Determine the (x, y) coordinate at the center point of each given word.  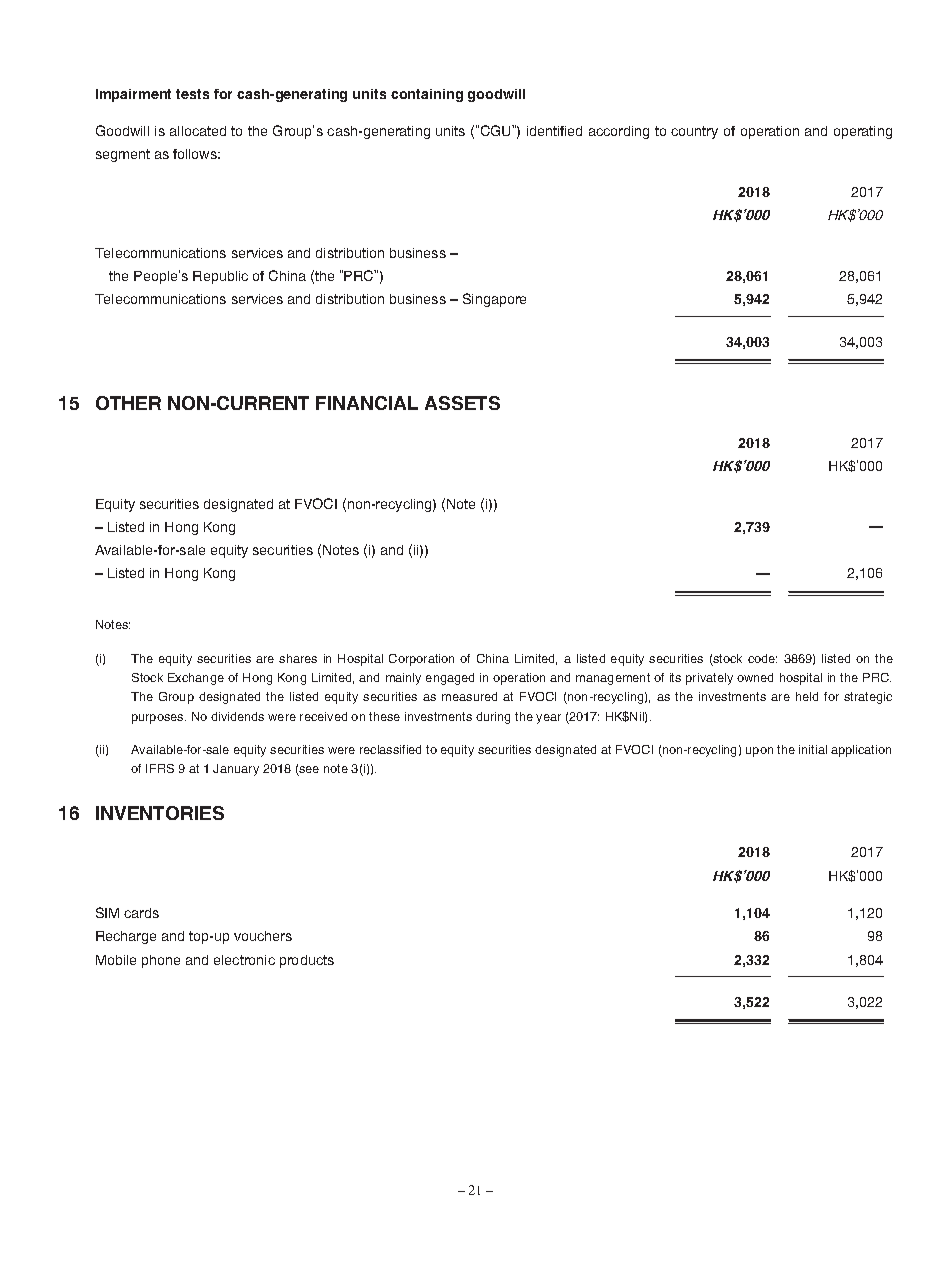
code (762, 658)
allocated (198, 131)
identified (554, 131)
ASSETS (462, 403)
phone (161, 961)
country (694, 132)
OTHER (128, 403)
